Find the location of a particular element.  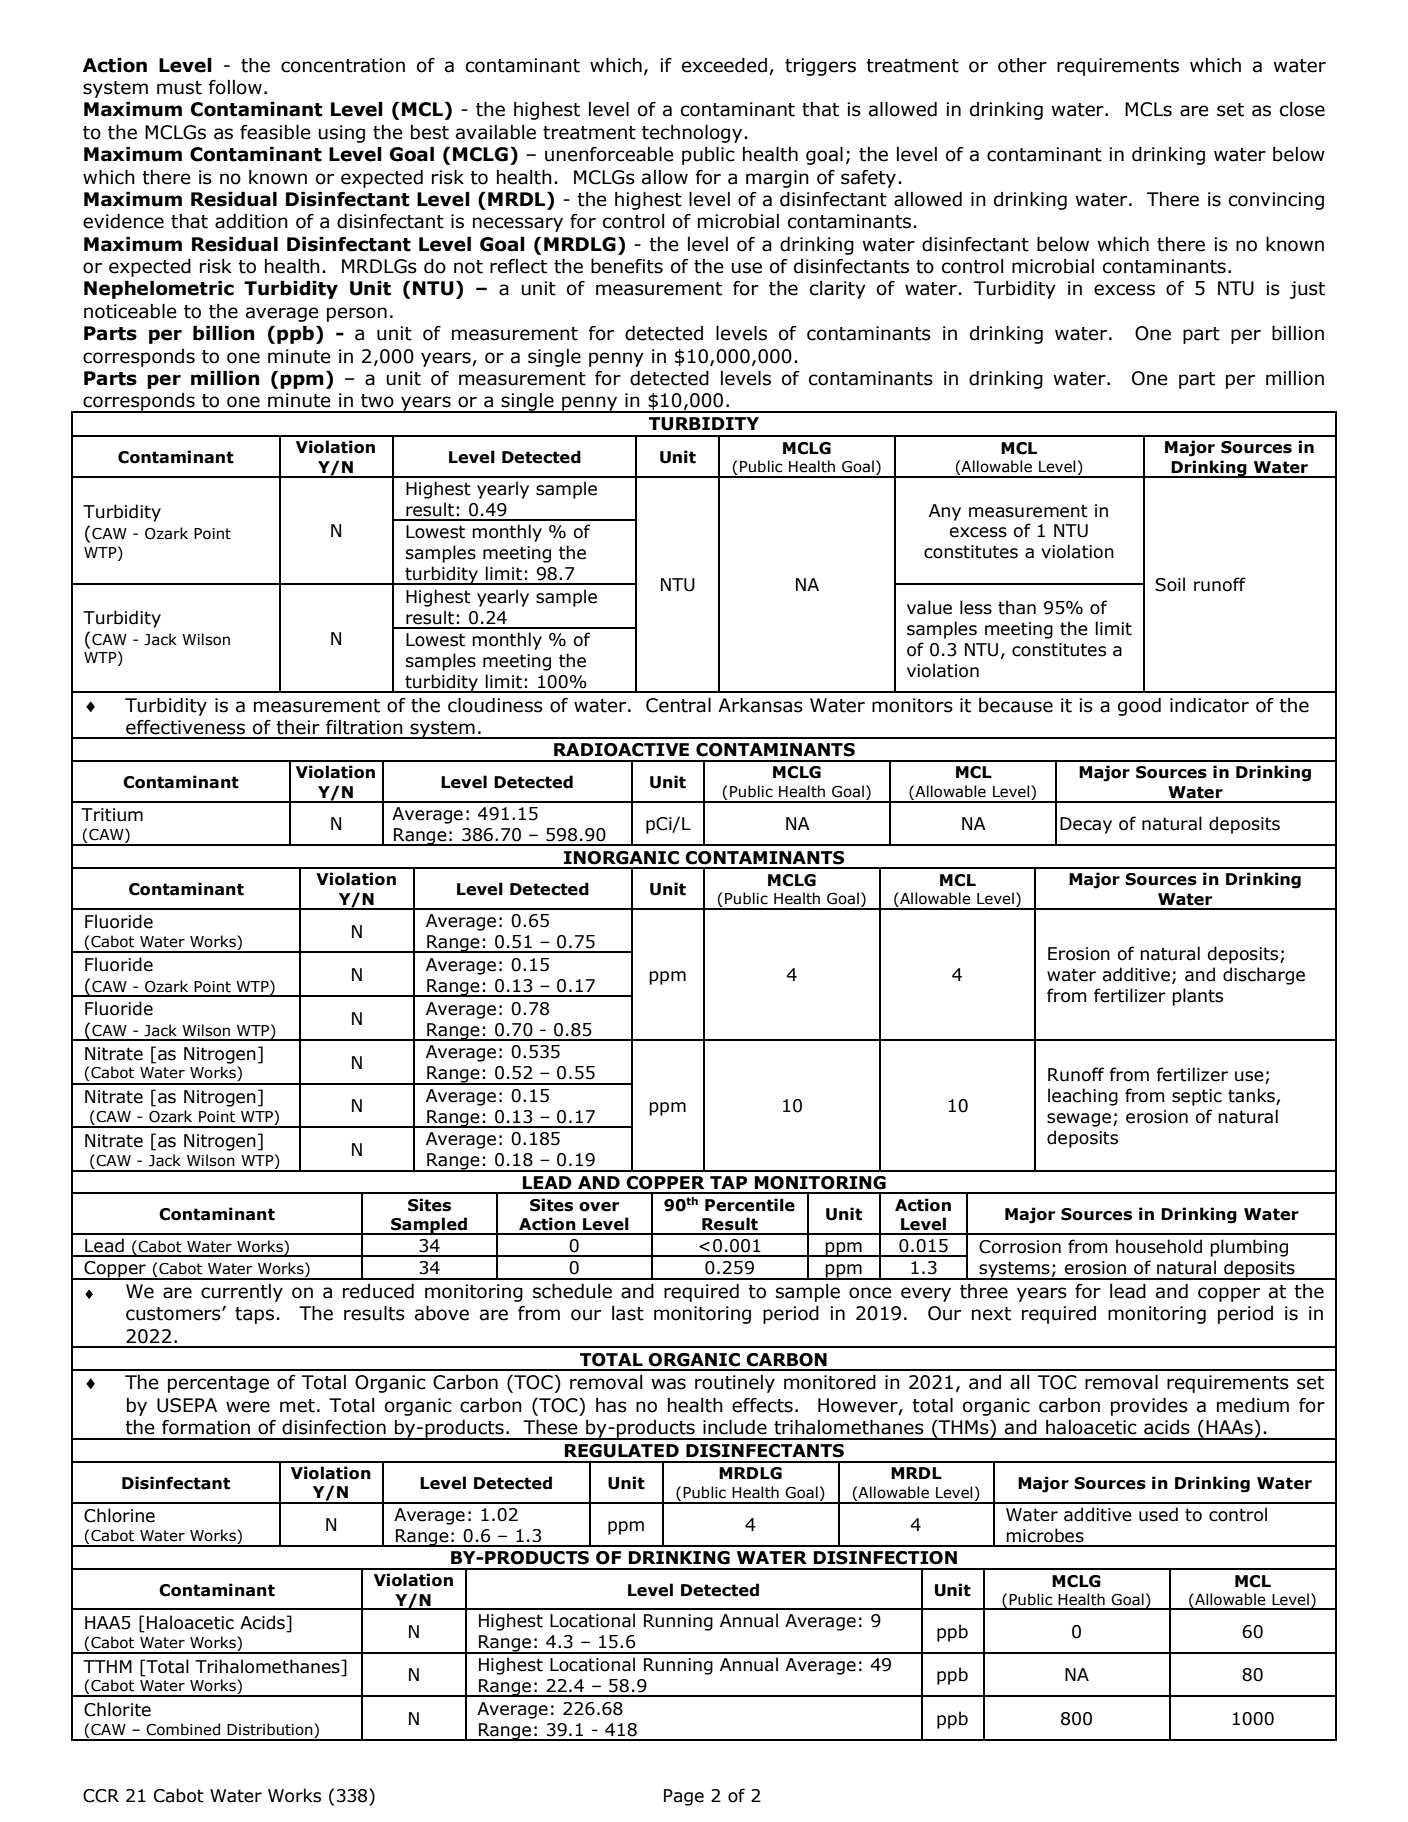

Tritium is located at coordinates (112, 815).
